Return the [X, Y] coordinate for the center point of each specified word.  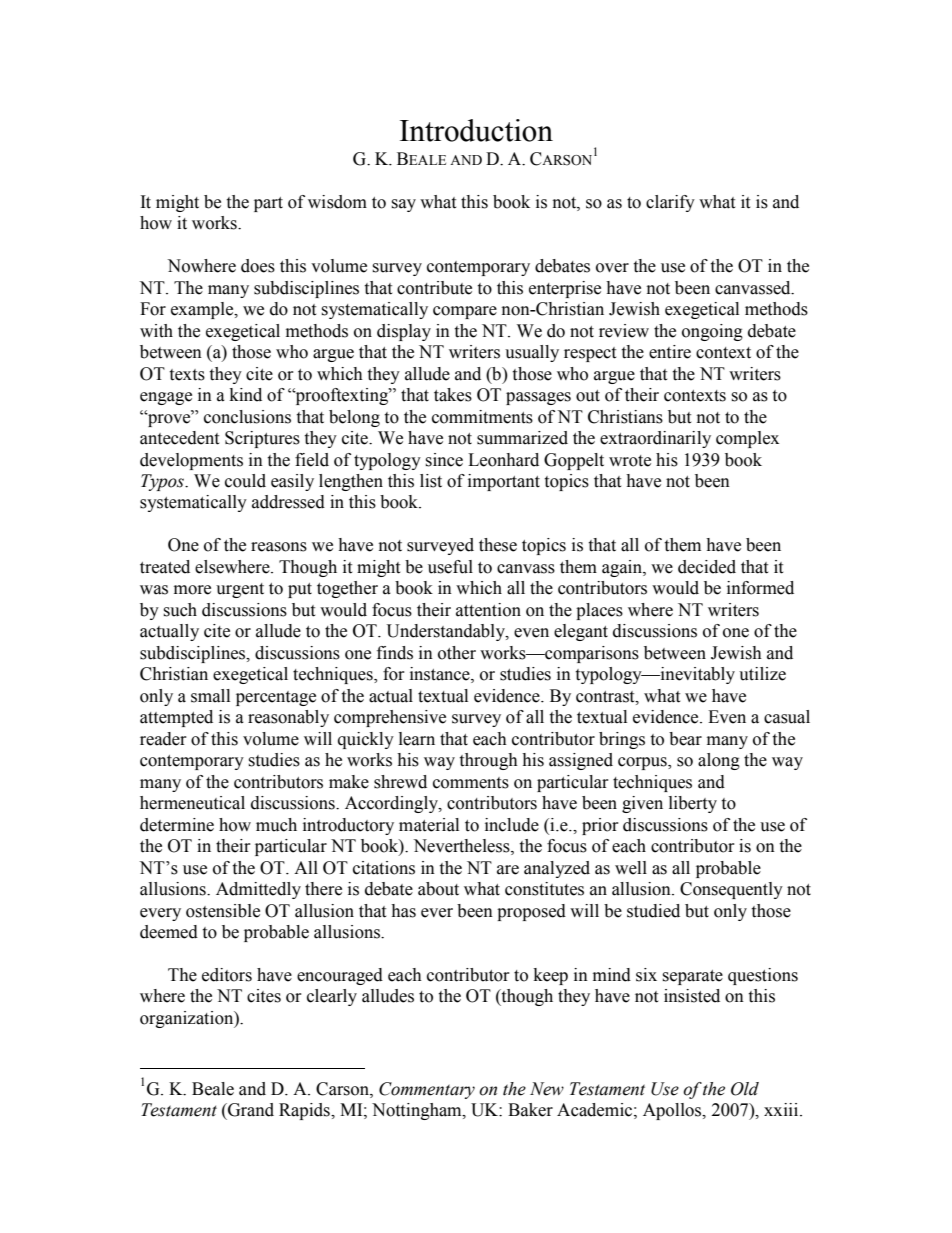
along [719, 761]
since [444, 460]
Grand [250, 1110]
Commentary [427, 1090]
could [245, 481]
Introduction [476, 130]
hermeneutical [192, 803]
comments [471, 783]
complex [747, 439]
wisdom [337, 202]
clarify [670, 203]
